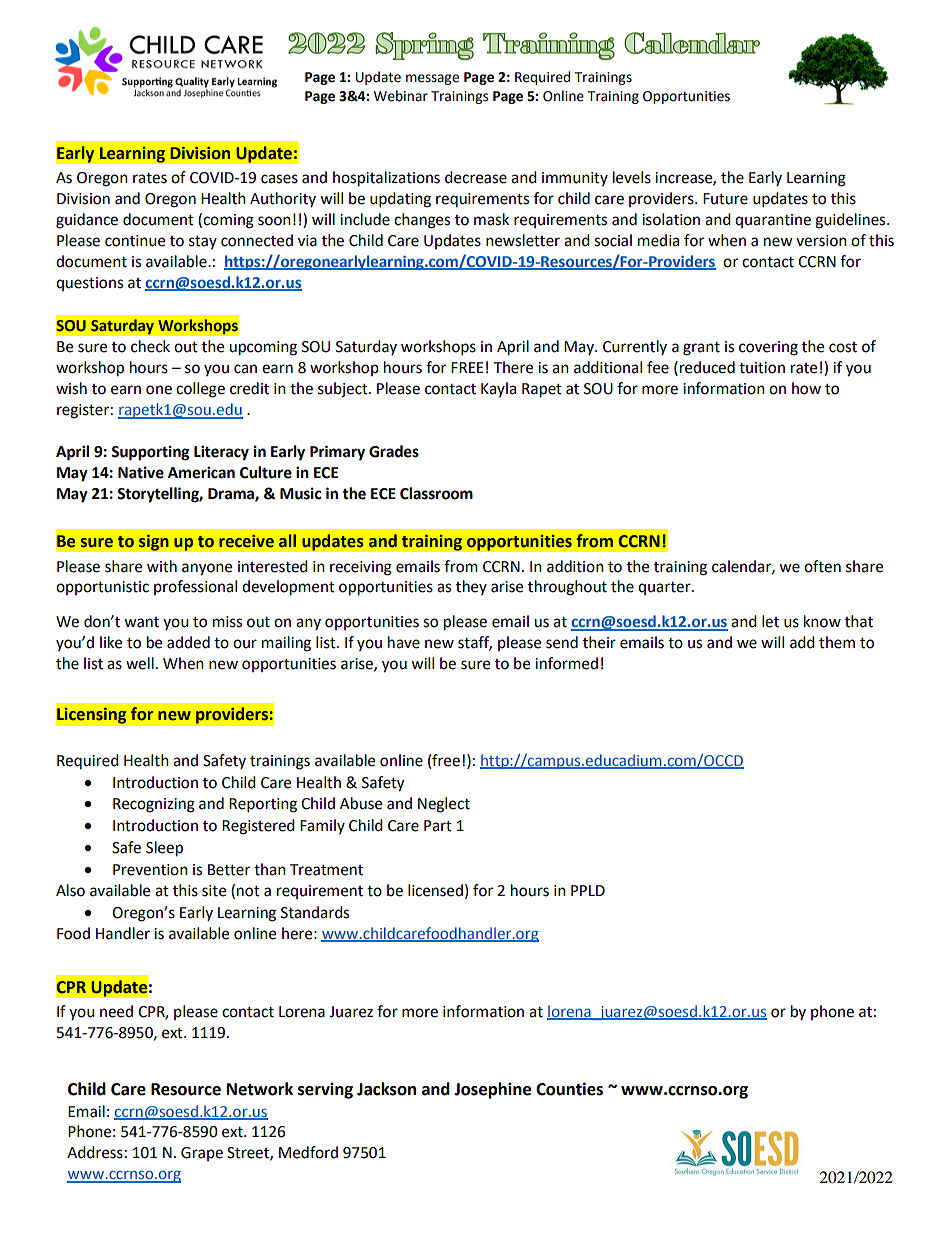  Describe the element at coordinates (279, 179) in the screenshot. I see `cases` at that location.
